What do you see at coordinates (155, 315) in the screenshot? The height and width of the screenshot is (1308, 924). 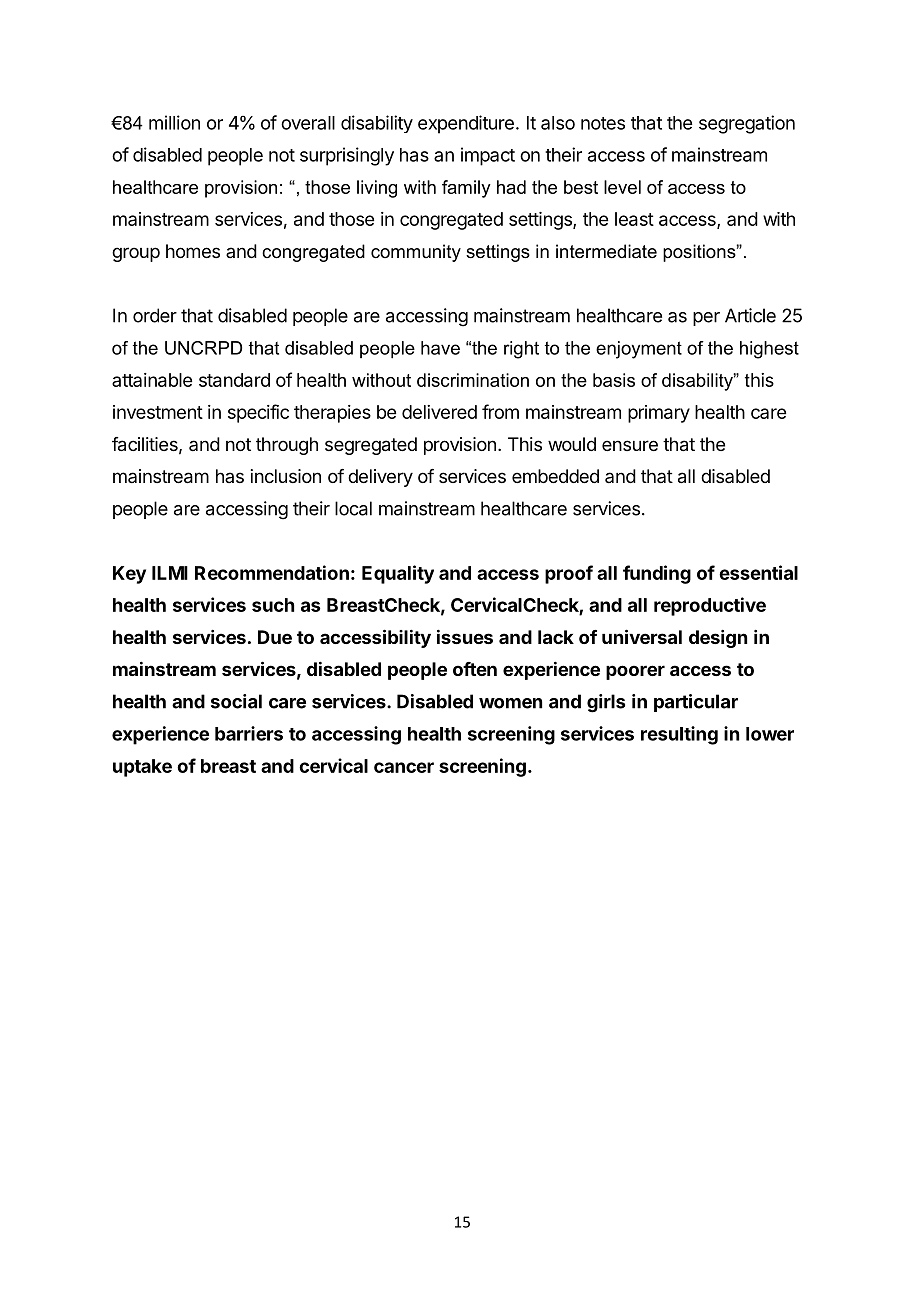 I see `order` at bounding box center [155, 315].
